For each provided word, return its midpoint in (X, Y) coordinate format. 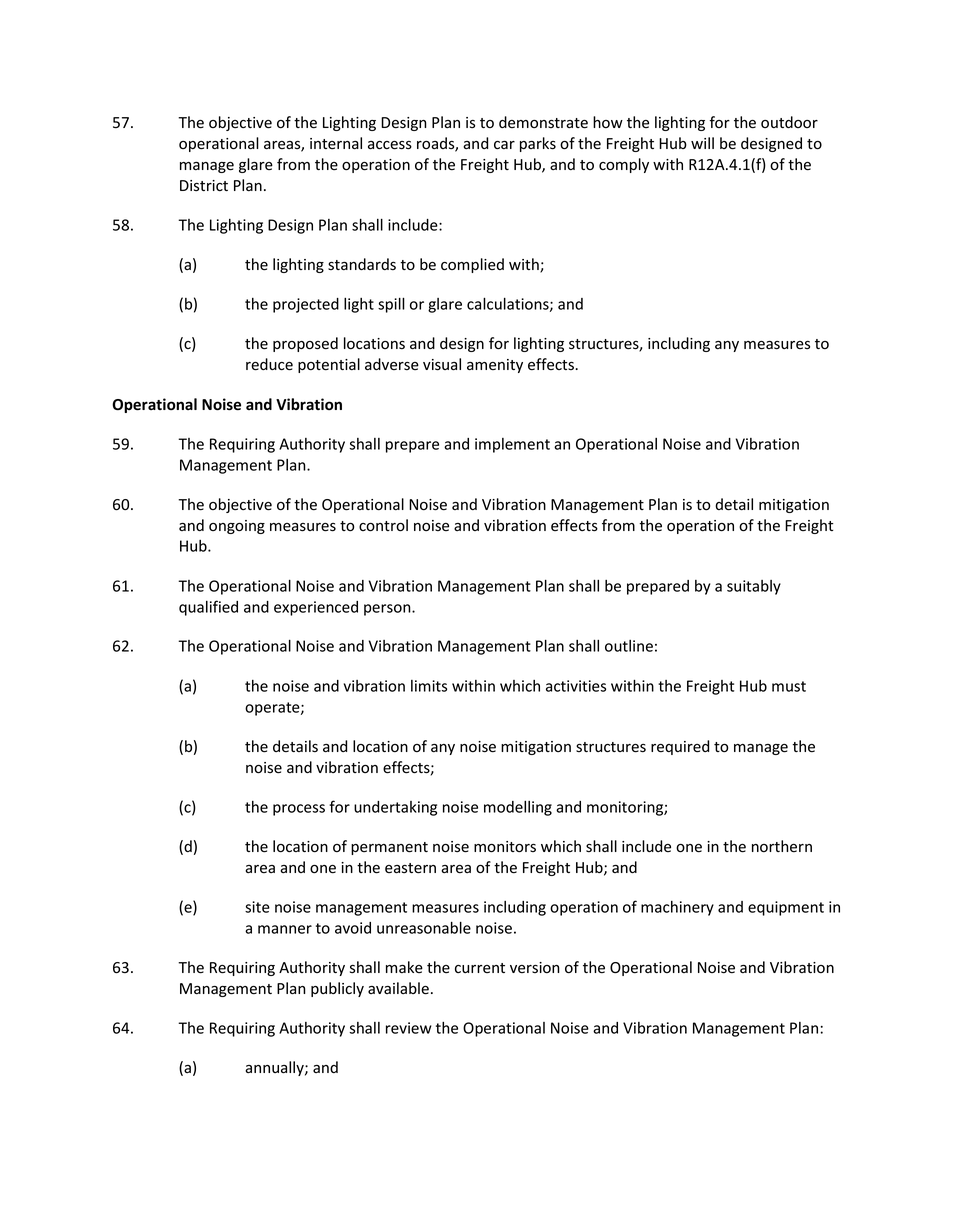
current (480, 968)
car (504, 145)
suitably (754, 587)
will (702, 143)
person (388, 610)
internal (336, 143)
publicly (337, 989)
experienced (316, 608)
